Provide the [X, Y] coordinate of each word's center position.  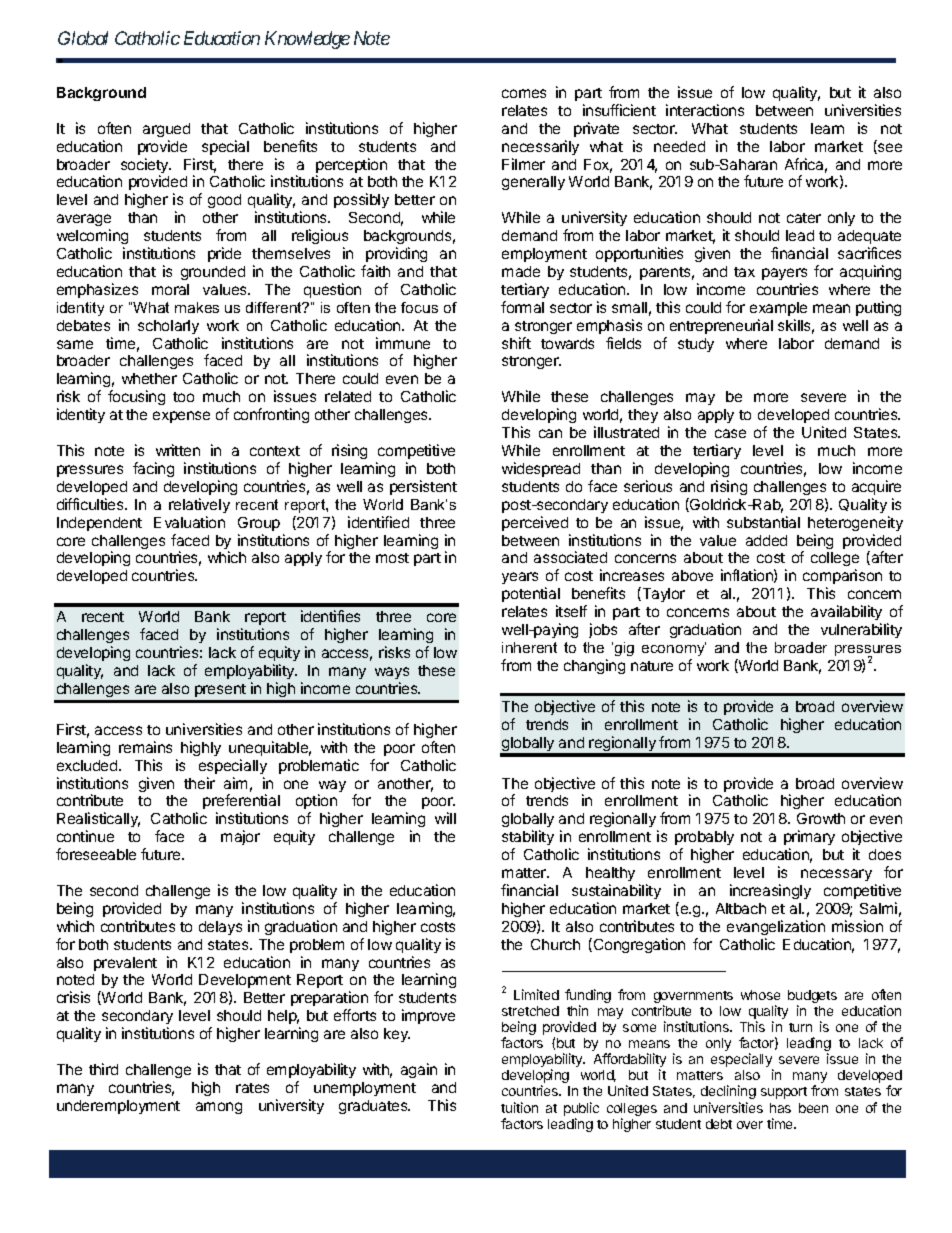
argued [166, 130]
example [778, 309]
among [219, 1108]
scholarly [168, 327]
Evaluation [189, 522]
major [240, 837]
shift [516, 343]
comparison [842, 576]
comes [524, 93]
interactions [705, 110]
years [520, 578]
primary [809, 837]
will [445, 818]
